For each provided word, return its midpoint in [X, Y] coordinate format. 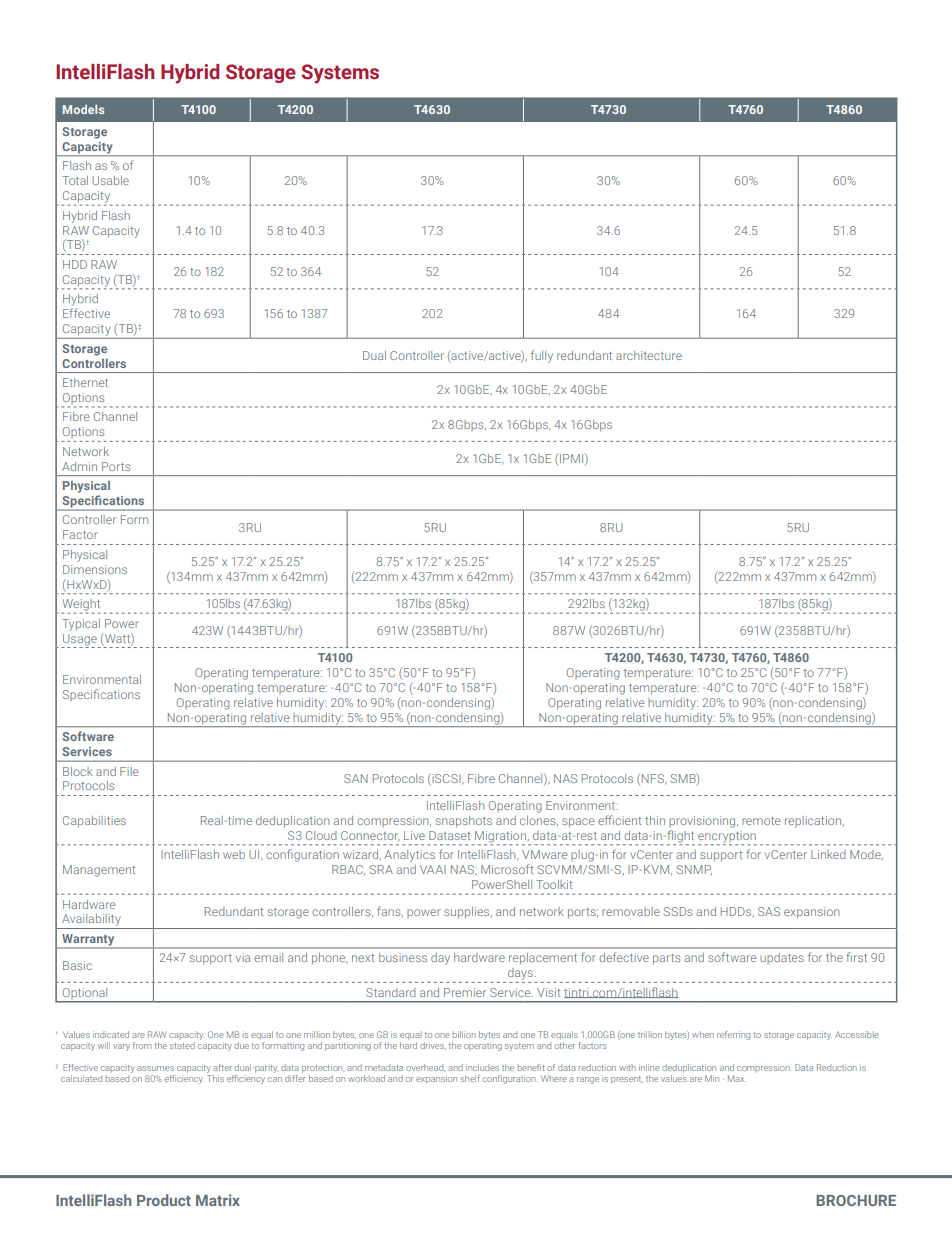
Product [164, 1200]
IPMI [573, 459]
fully [542, 356]
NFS [654, 779]
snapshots [464, 822]
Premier [465, 992]
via [243, 957]
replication [813, 821]
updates [782, 958]
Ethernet [85, 382]
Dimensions [95, 569]
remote [761, 821]
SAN [356, 778]
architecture [649, 355]
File [129, 771]
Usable [110, 180]
